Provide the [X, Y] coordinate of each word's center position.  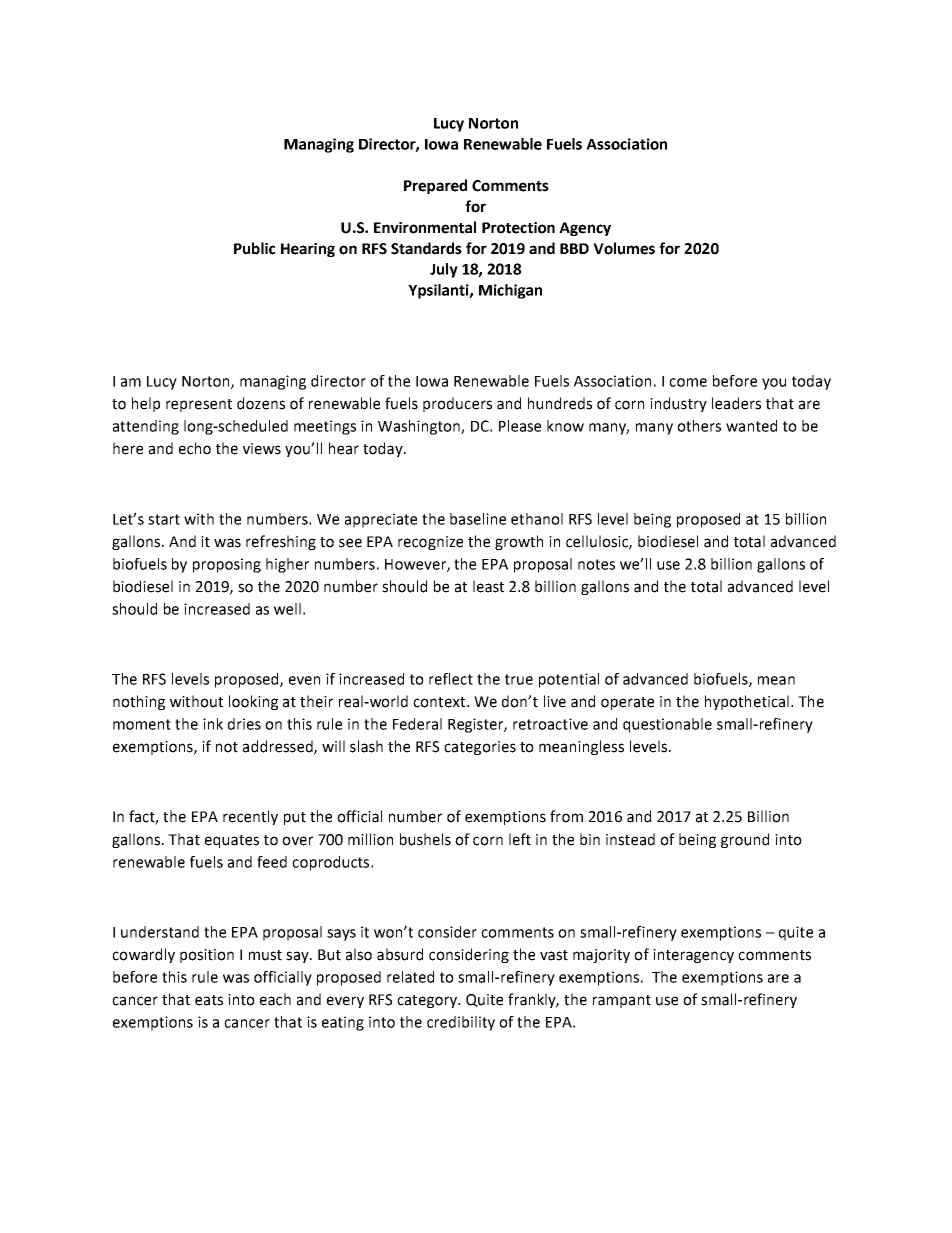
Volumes [624, 248]
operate [627, 703]
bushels [425, 839]
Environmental [425, 227]
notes [596, 564]
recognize [430, 543]
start [164, 519]
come [688, 382]
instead [630, 839]
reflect [451, 679]
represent [199, 405]
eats [209, 1000]
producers [457, 404]
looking [253, 702]
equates [232, 841]
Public [254, 248]
